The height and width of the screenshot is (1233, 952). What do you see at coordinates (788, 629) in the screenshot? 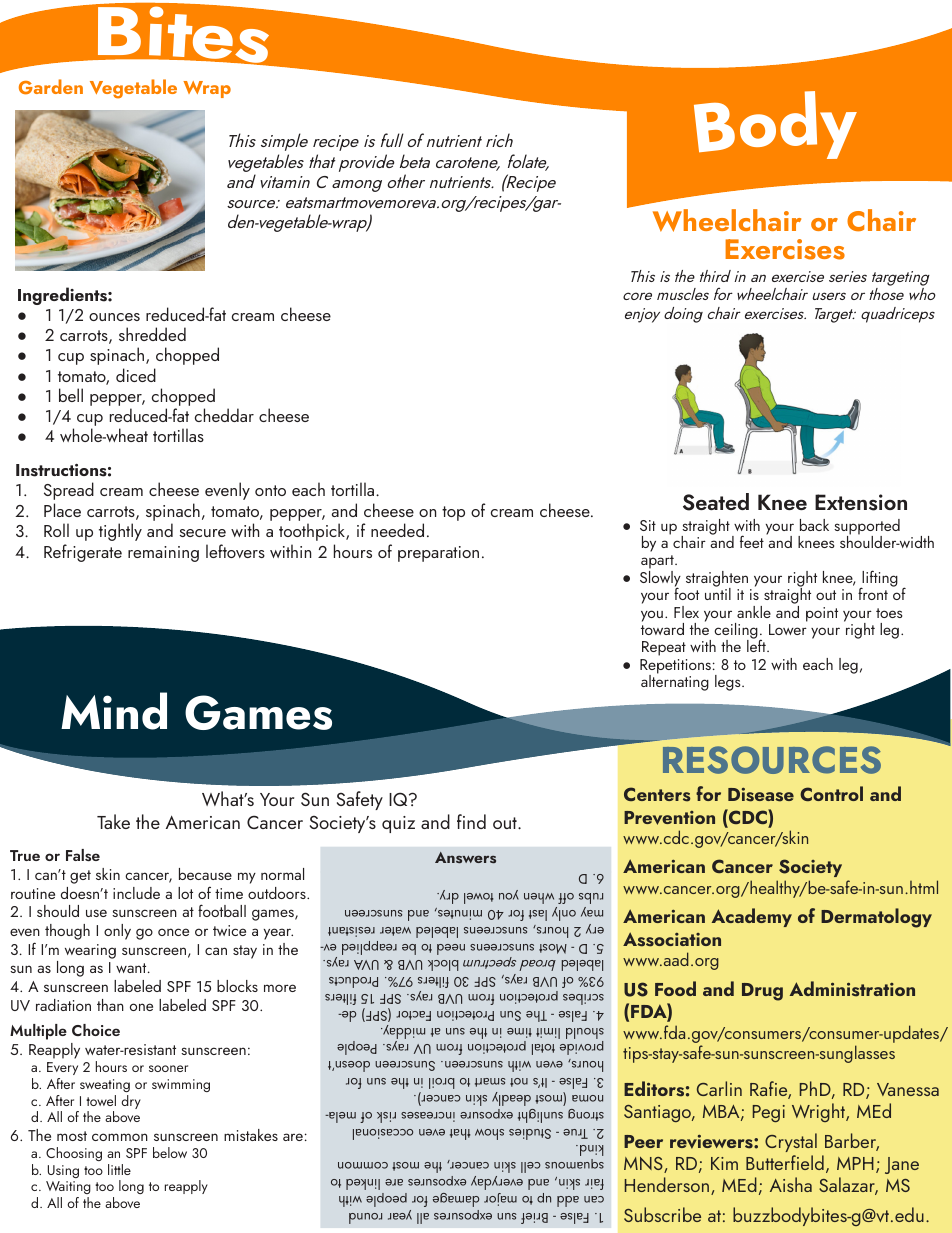
I see `Lower` at bounding box center [788, 629].
